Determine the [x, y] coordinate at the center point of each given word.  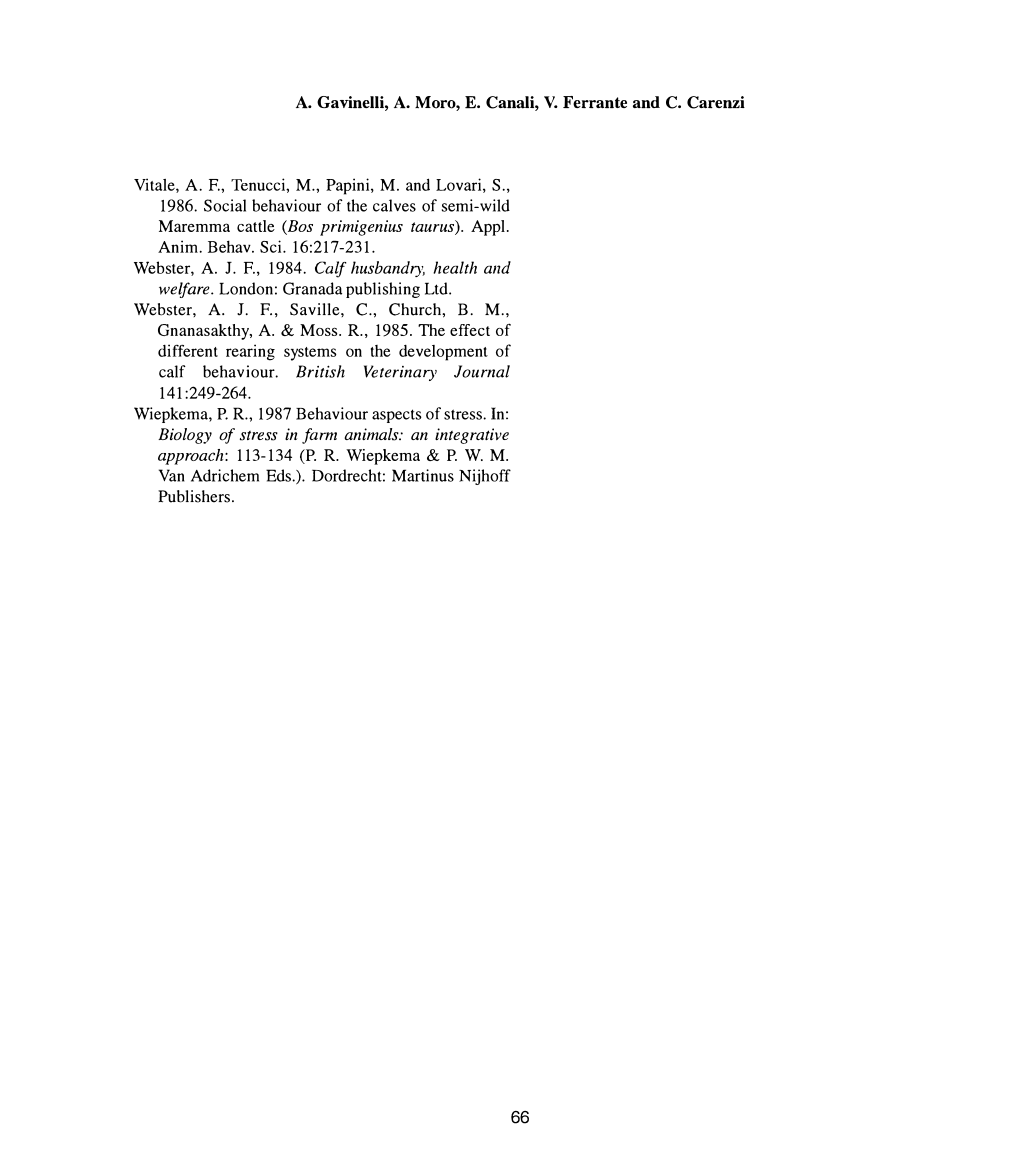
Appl [488, 228]
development [443, 353]
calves [394, 205]
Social [225, 205]
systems [310, 354]
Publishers [195, 496]
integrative [472, 436]
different [188, 350]
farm [319, 436]
